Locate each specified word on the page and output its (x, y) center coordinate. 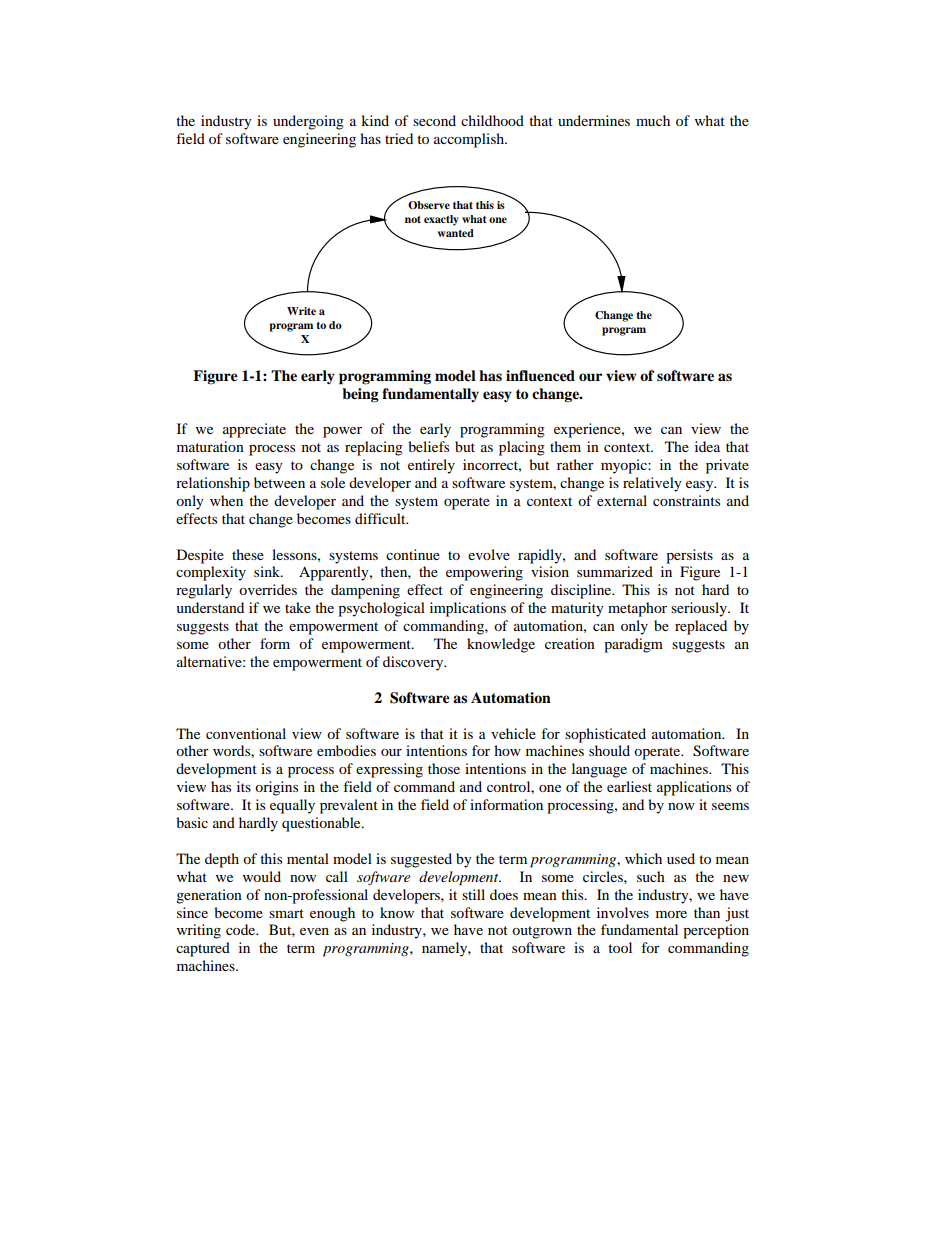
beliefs (428, 446)
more (671, 914)
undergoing (308, 122)
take (298, 607)
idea (707, 446)
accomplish (470, 140)
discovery (414, 663)
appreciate (254, 430)
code (242, 929)
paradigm (633, 645)
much (653, 120)
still (473, 894)
